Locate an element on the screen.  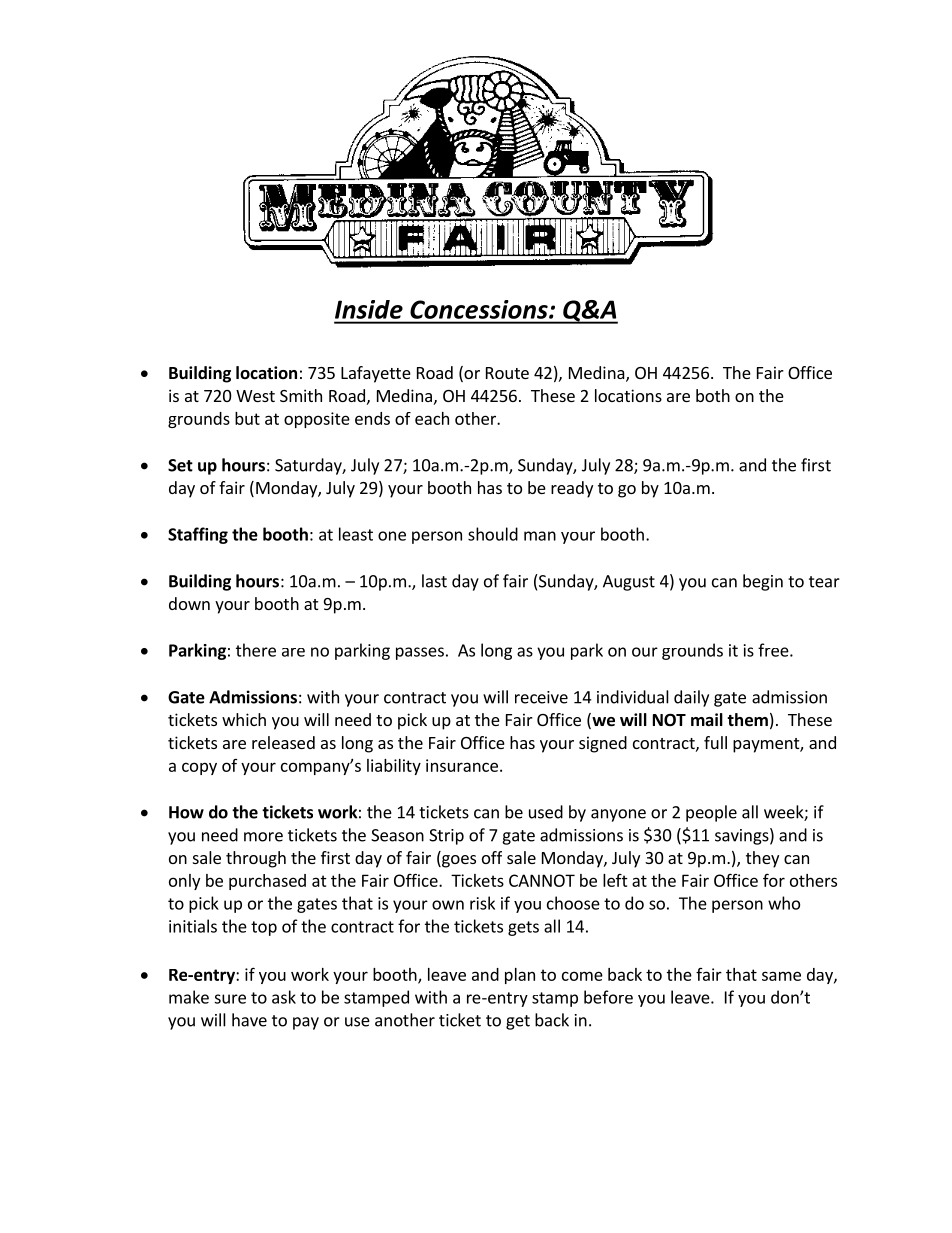
same is located at coordinates (781, 976).
